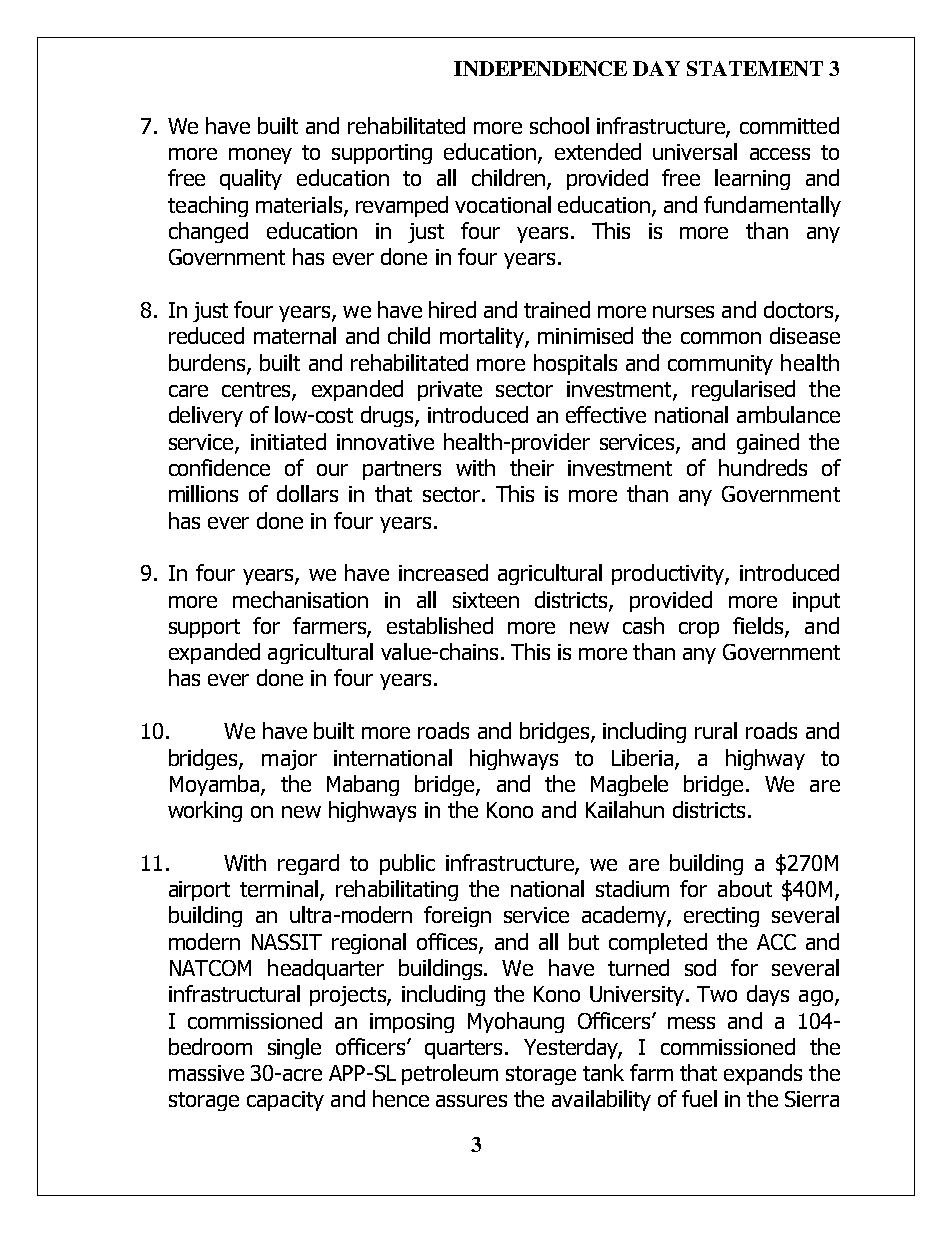 This screenshot has width=952, height=1233. What do you see at coordinates (763, 1074) in the screenshot?
I see `expands` at bounding box center [763, 1074].
